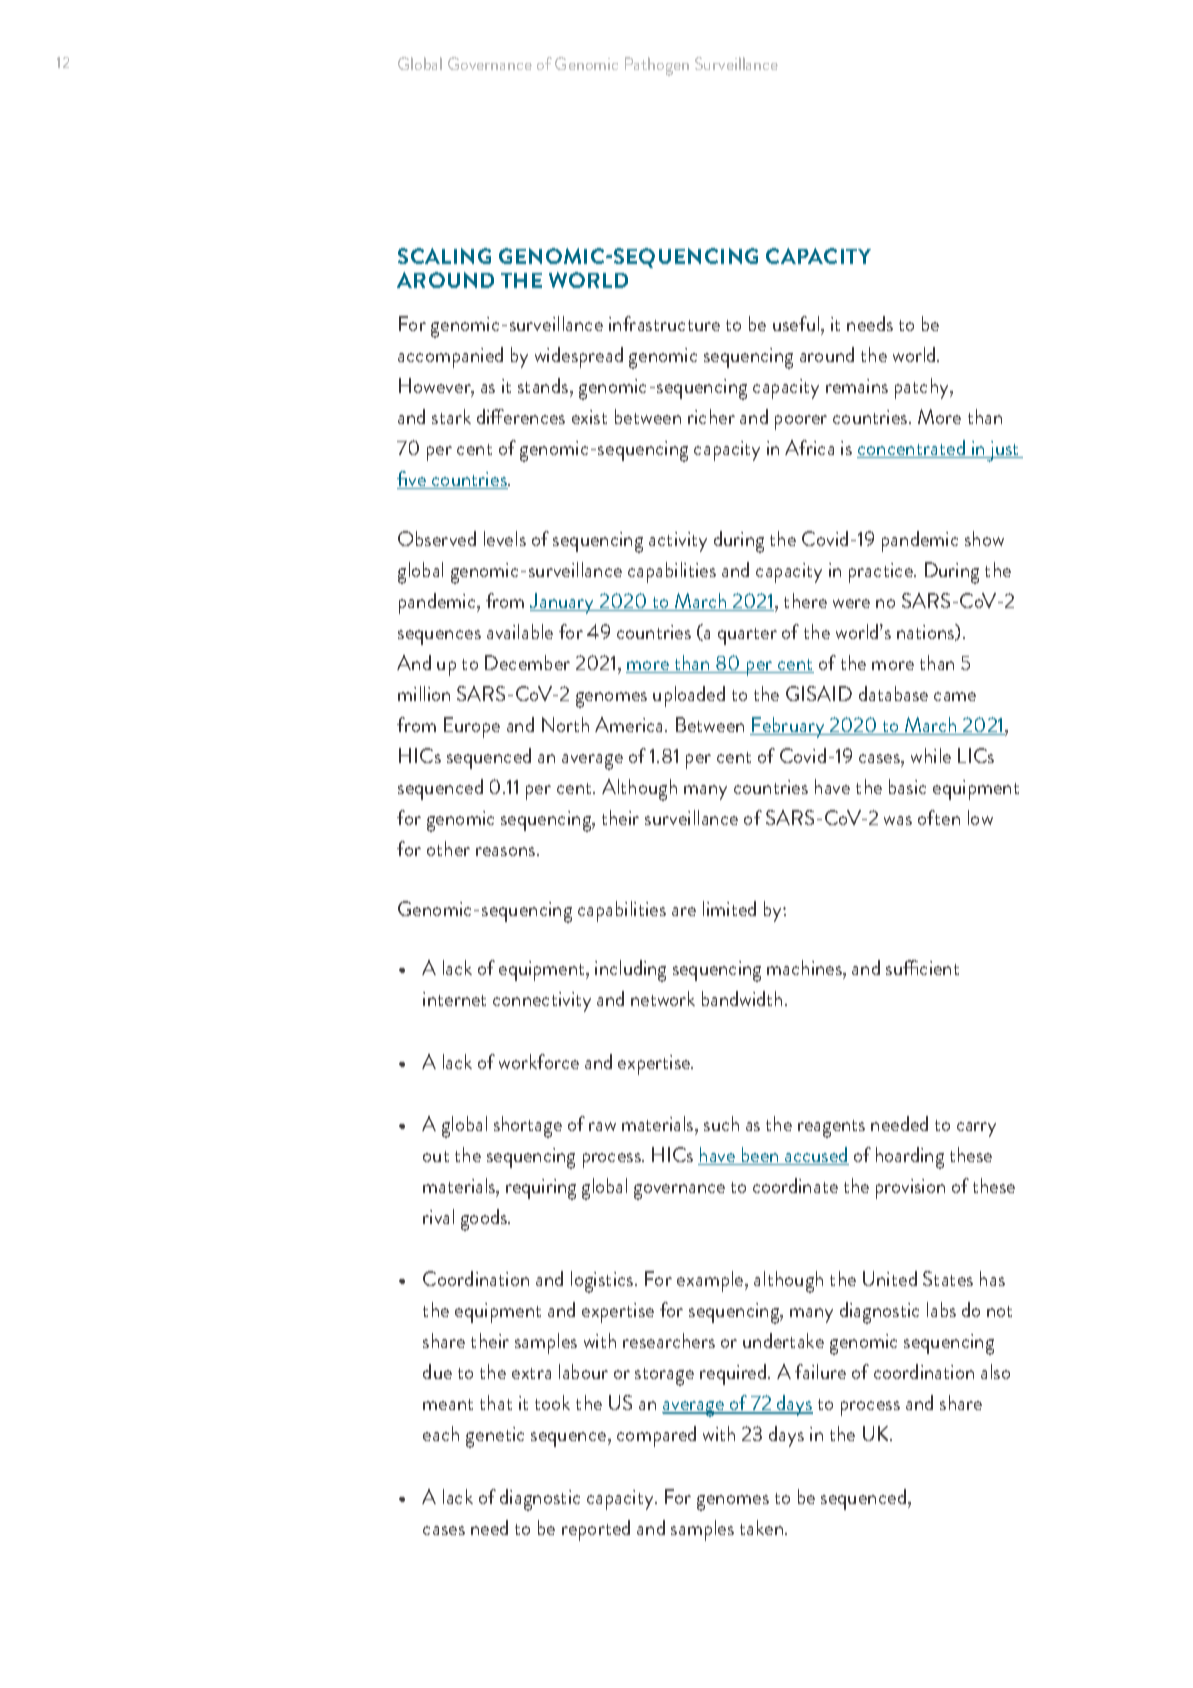 This screenshot has width=1193, height=1688. I want to click on Pathogen, so click(657, 66).
